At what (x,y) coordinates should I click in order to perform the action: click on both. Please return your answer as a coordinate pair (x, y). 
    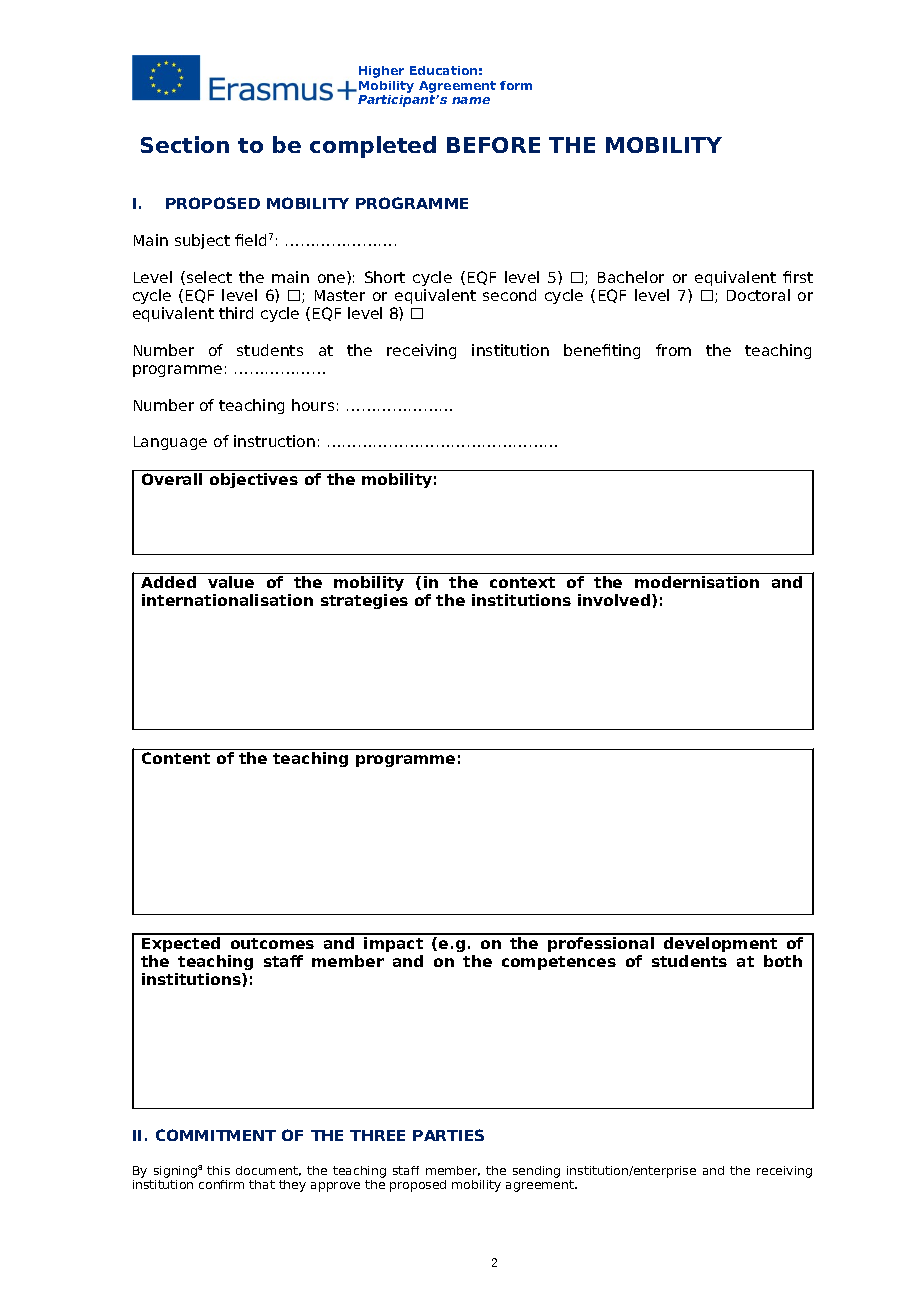
    Looking at the image, I should click on (783, 961).
